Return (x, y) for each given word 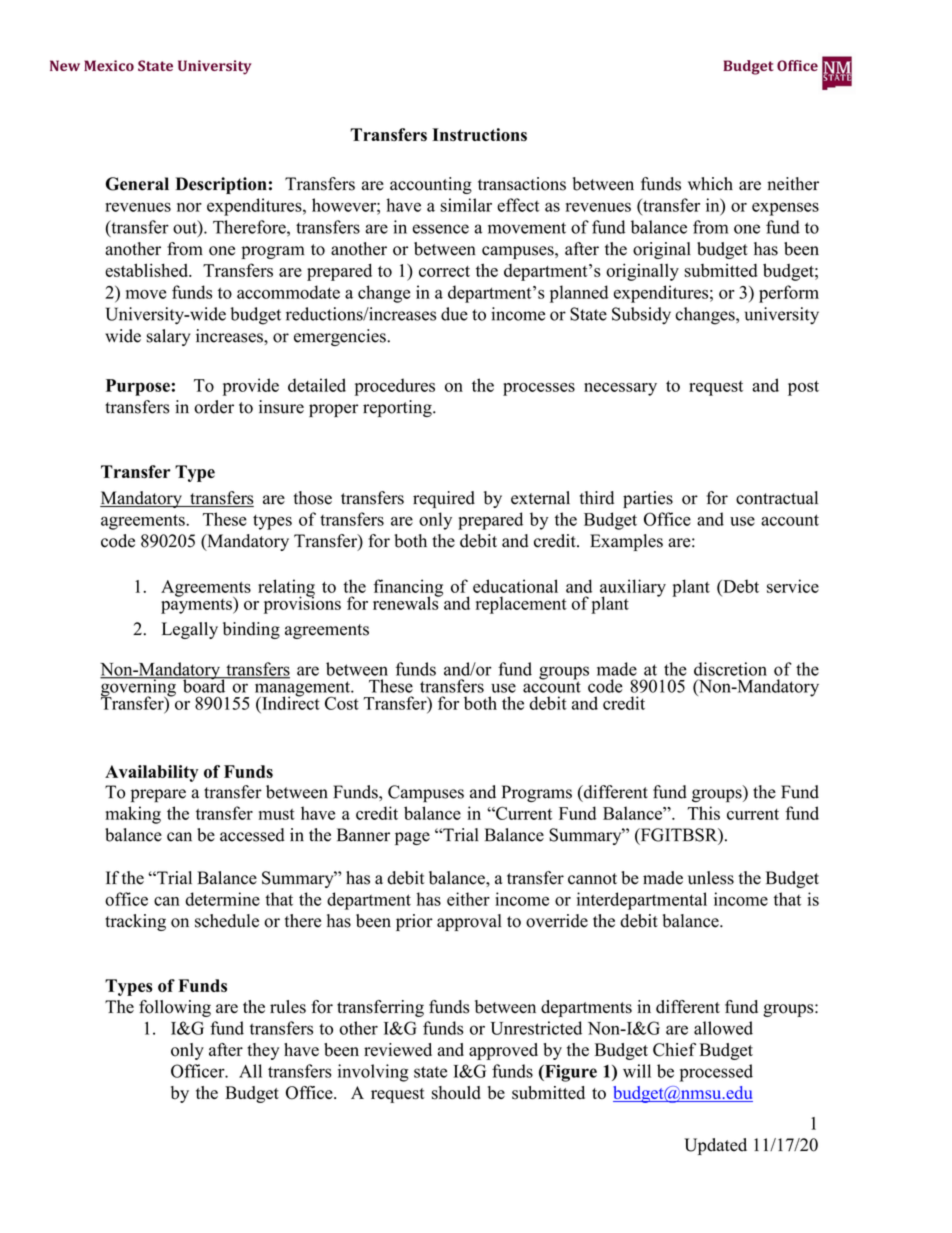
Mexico (109, 65)
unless (711, 878)
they (263, 1051)
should (456, 1093)
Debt (740, 586)
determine (222, 899)
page (412, 838)
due (454, 314)
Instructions (479, 135)
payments (197, 605)
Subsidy (641, 316)
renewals (407, 602)
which (710, 184)
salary (169, 337)
